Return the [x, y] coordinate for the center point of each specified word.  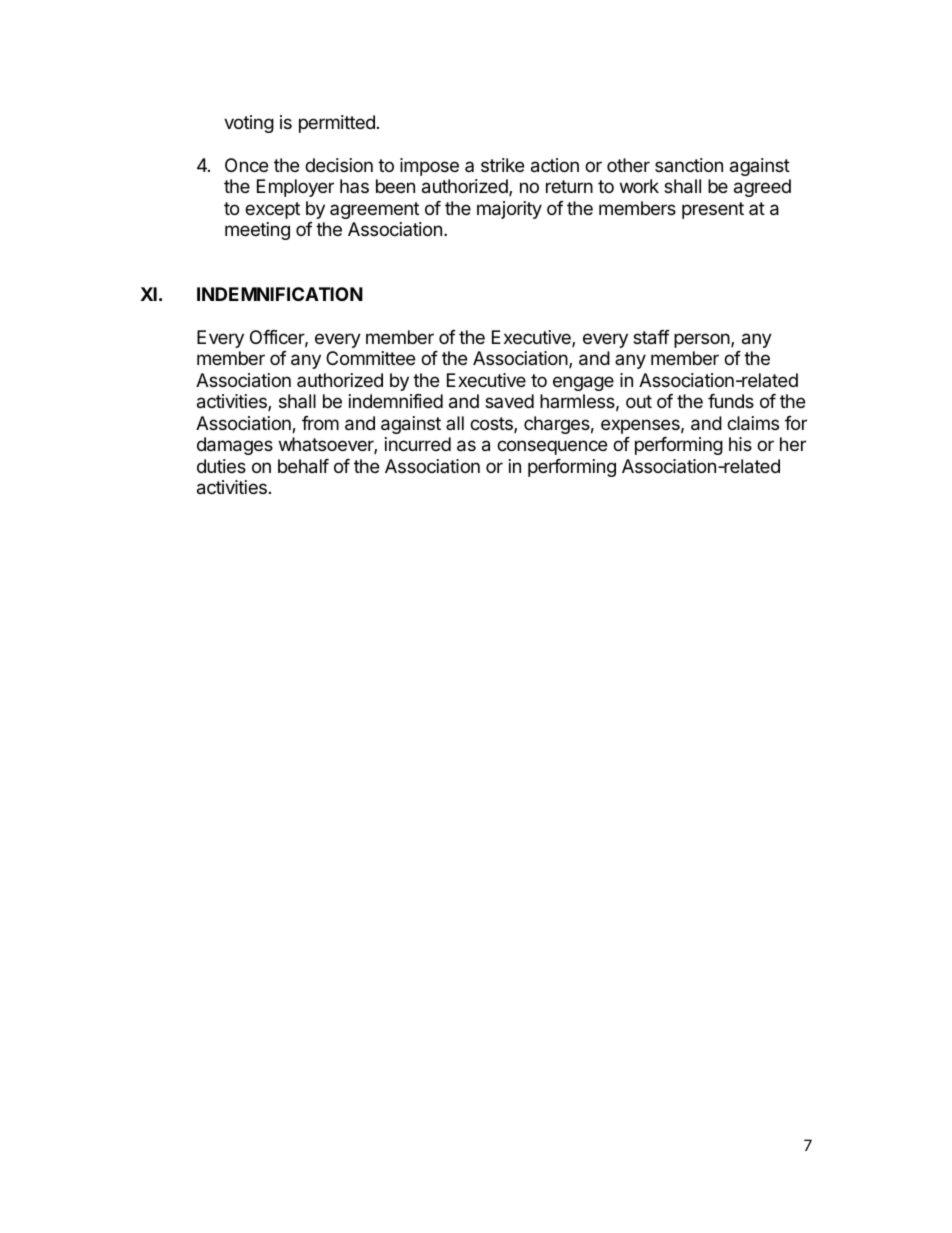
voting [249, 124]
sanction [689, 165]
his [740, 444]
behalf [303, 466]
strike [502, 165]
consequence [552, 447]
